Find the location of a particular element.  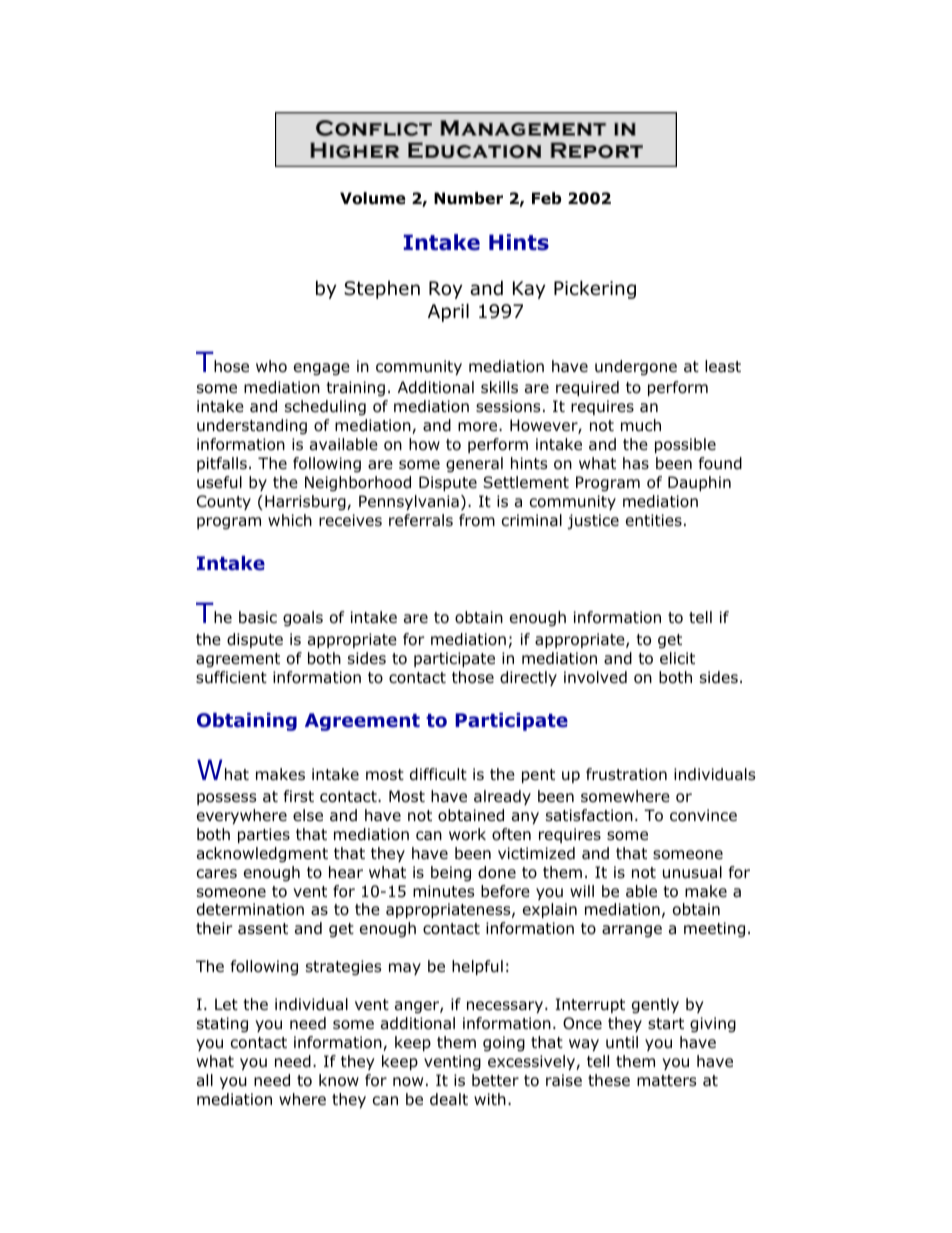

Number is located at coordinates (468, 198).
